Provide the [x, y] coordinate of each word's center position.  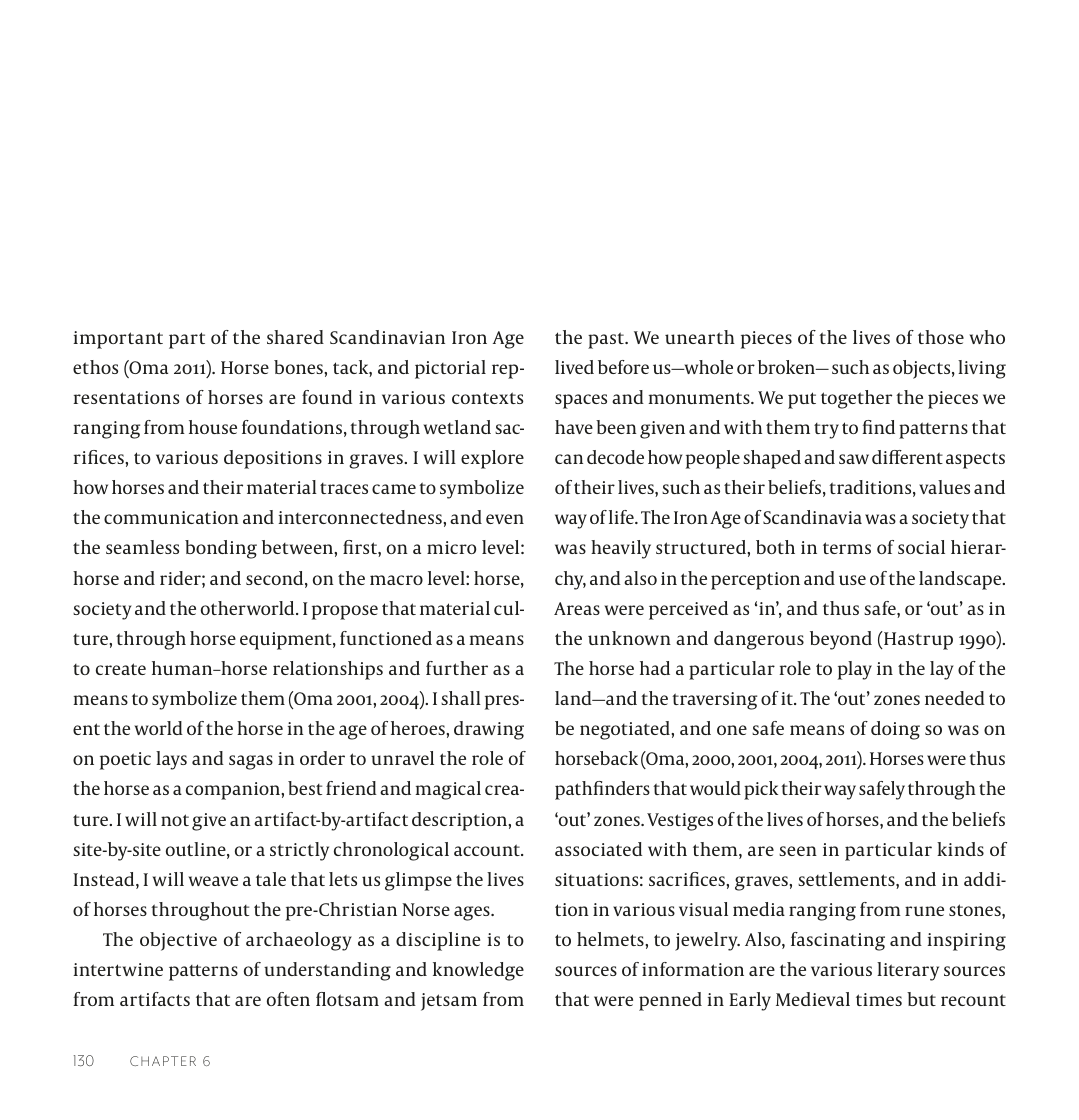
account [488, 850]
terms [847, 548]
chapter [163, 1061]
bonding [221, 549]
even [505, 519]
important [118, 340]
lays [171, 760]
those [941, 337]
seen [798, 851]
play [855, 670]
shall [461, 698]
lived [574, 367]
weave [213, 881]
